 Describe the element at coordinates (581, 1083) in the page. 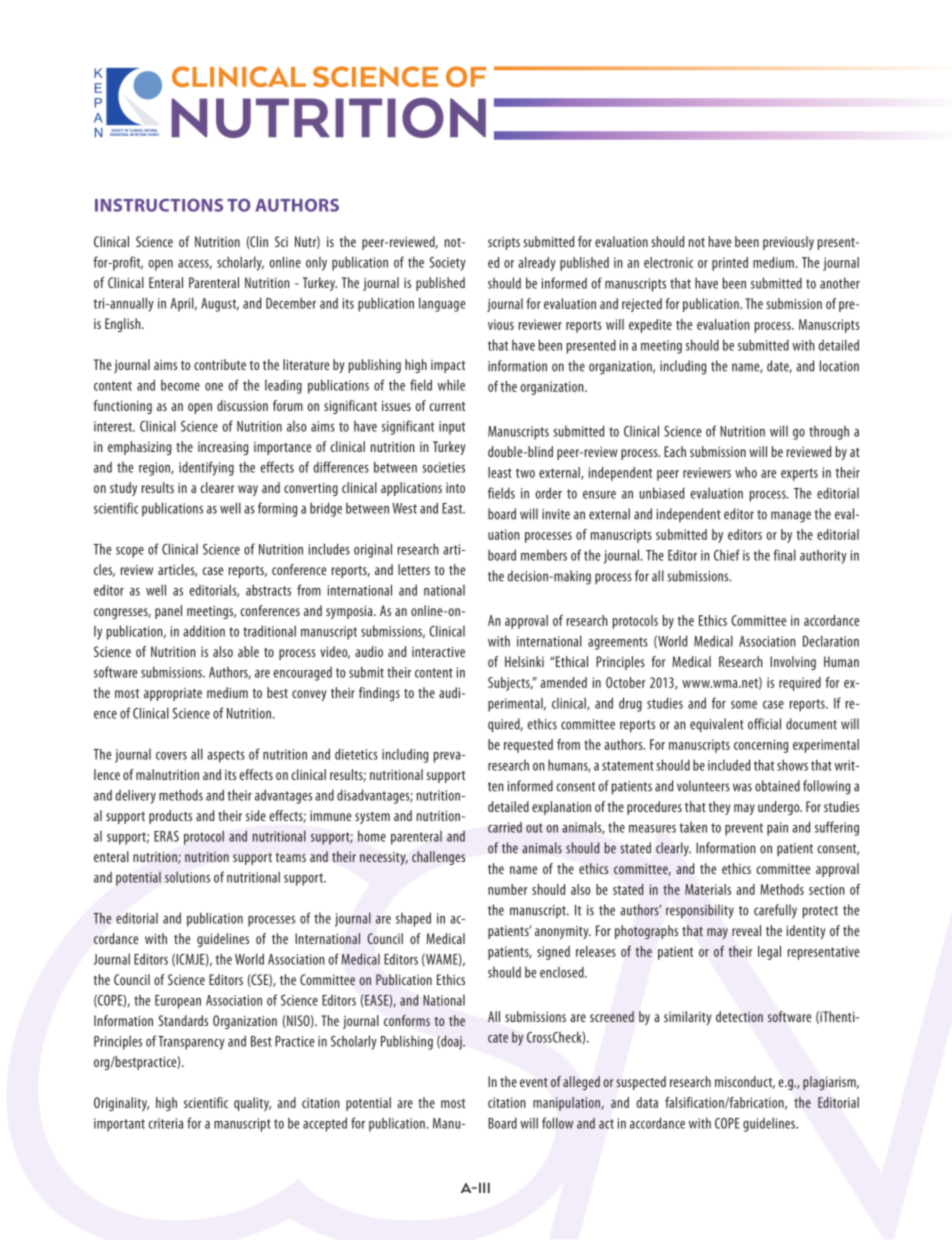

I see `alleged` at that location.
